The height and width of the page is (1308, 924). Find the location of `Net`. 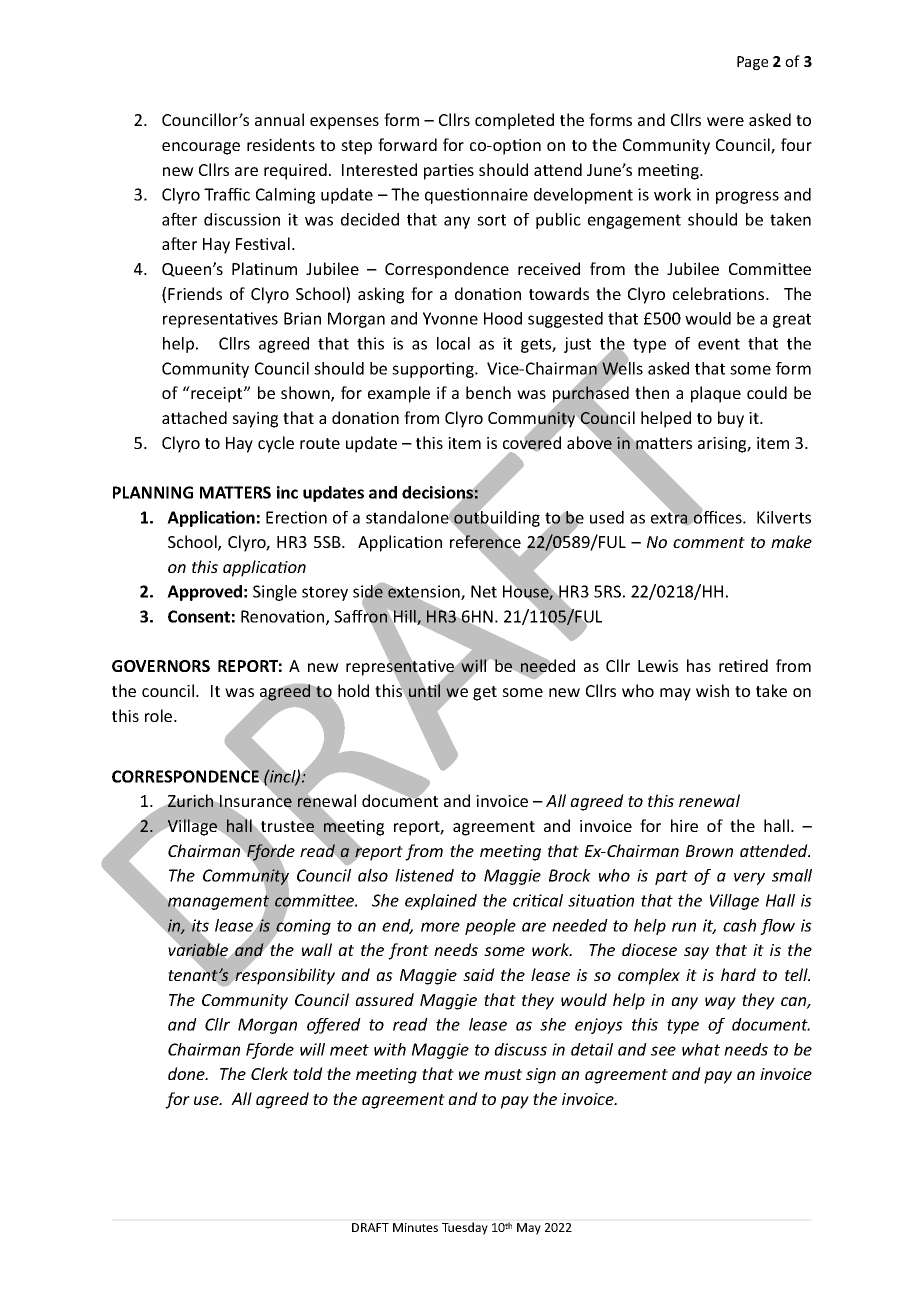

Net is located at coordinates (484, 591).
